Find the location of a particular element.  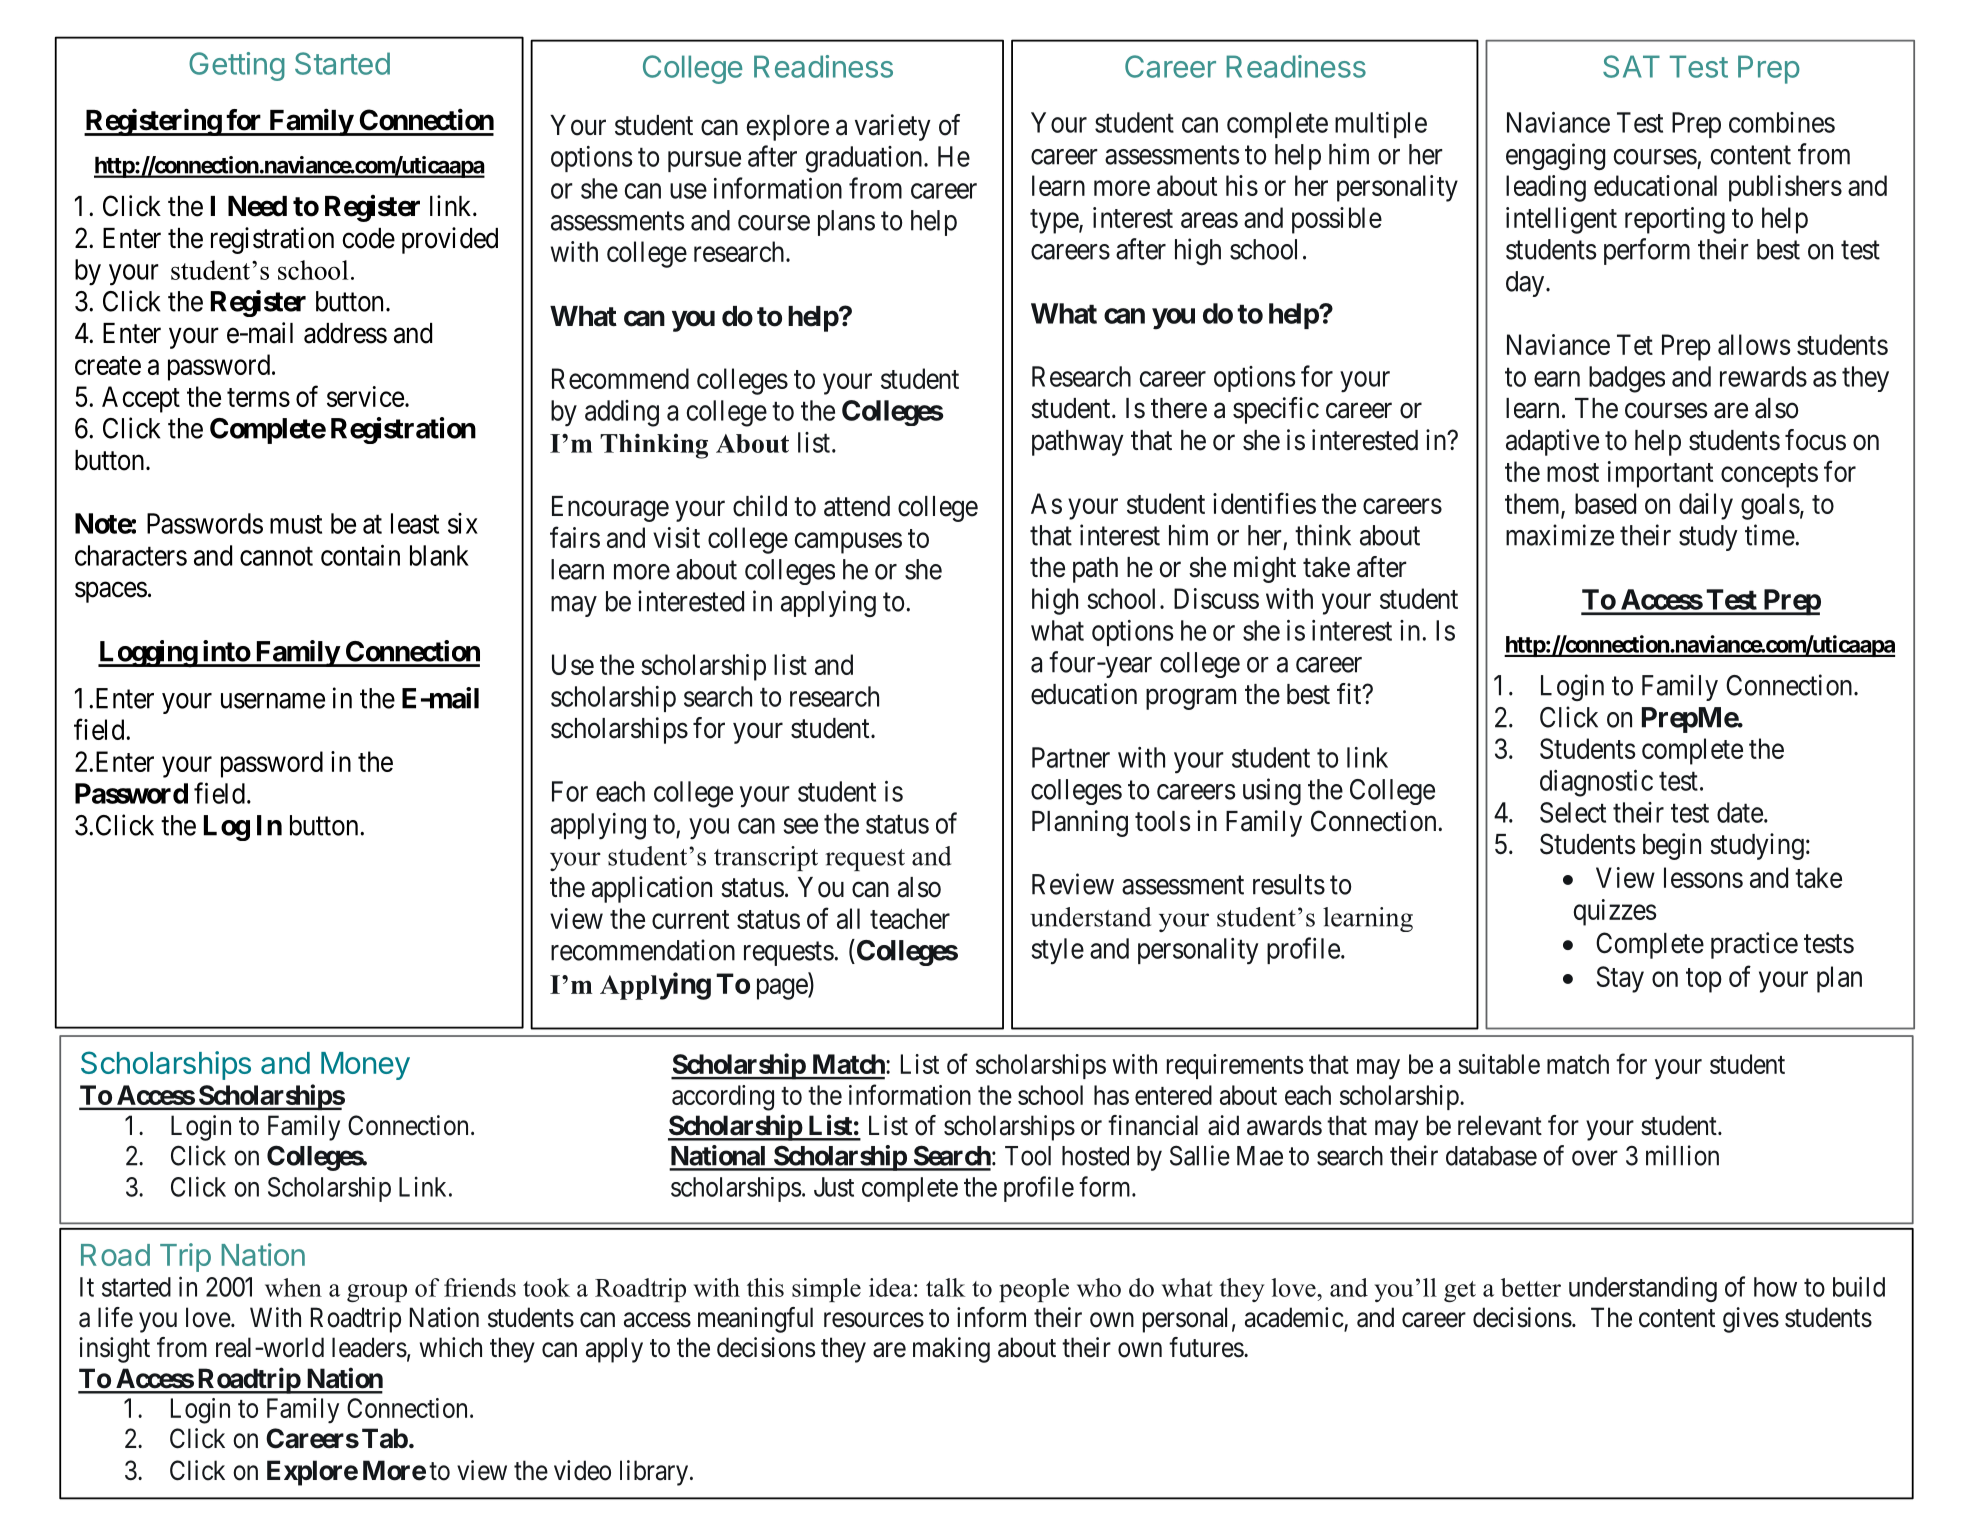

style is located at coordinates (1057, 951).
